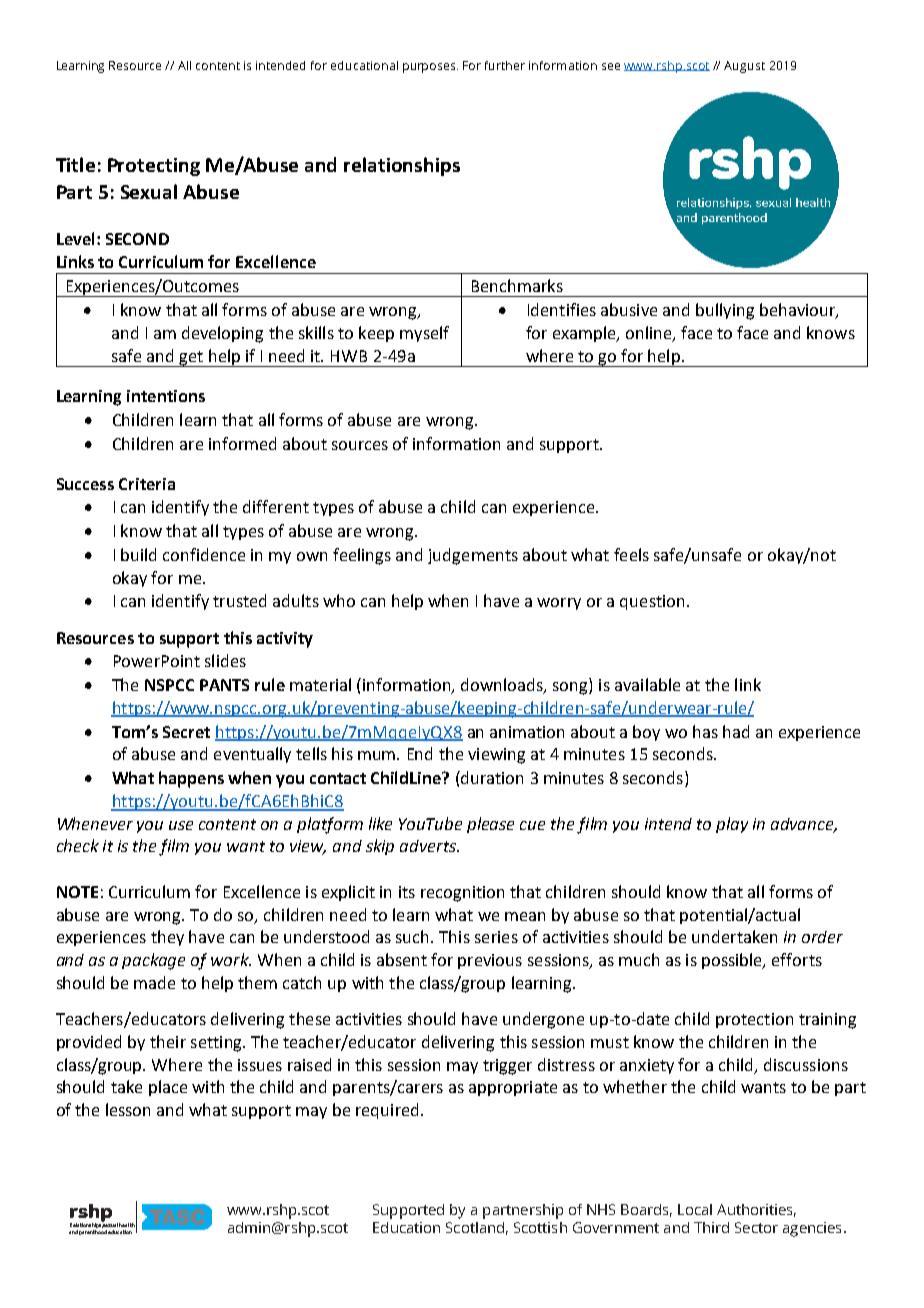  I want to click on purposes, so click(430, 68).
